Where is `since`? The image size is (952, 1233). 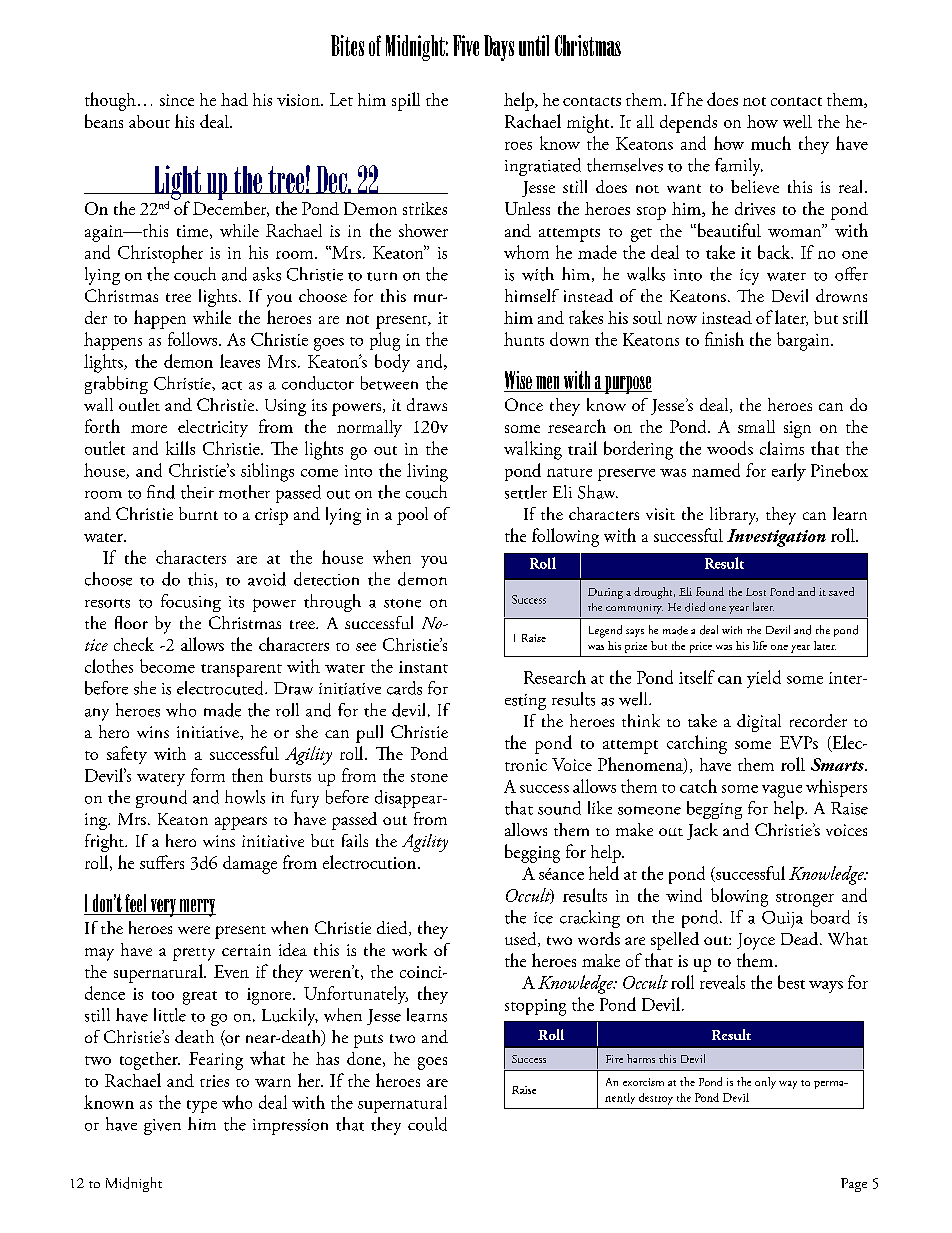 since is located at coordinates (177, 100).
